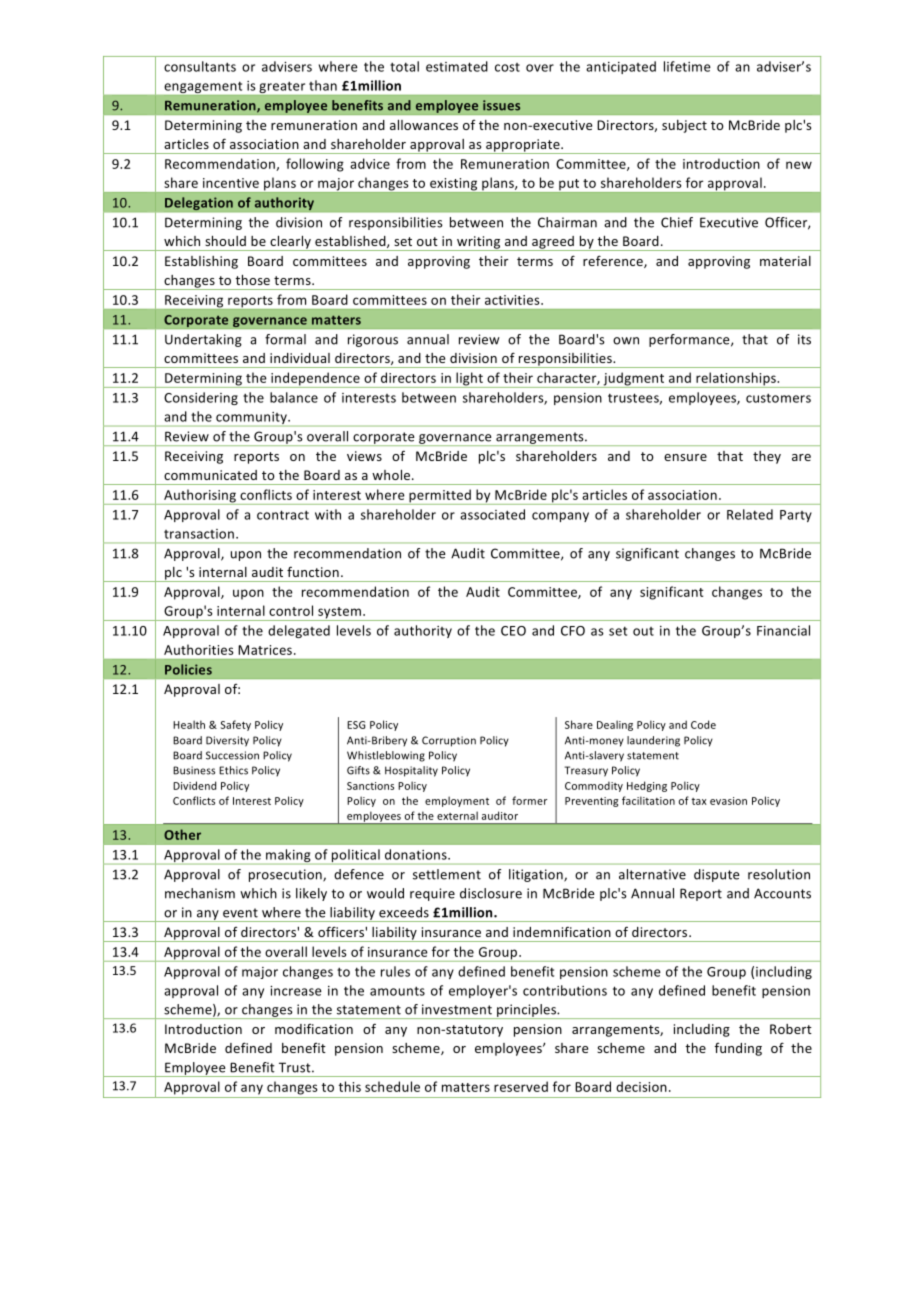 This page has height=1308, width=924. I want to click on CEO, so click(513, 631).
